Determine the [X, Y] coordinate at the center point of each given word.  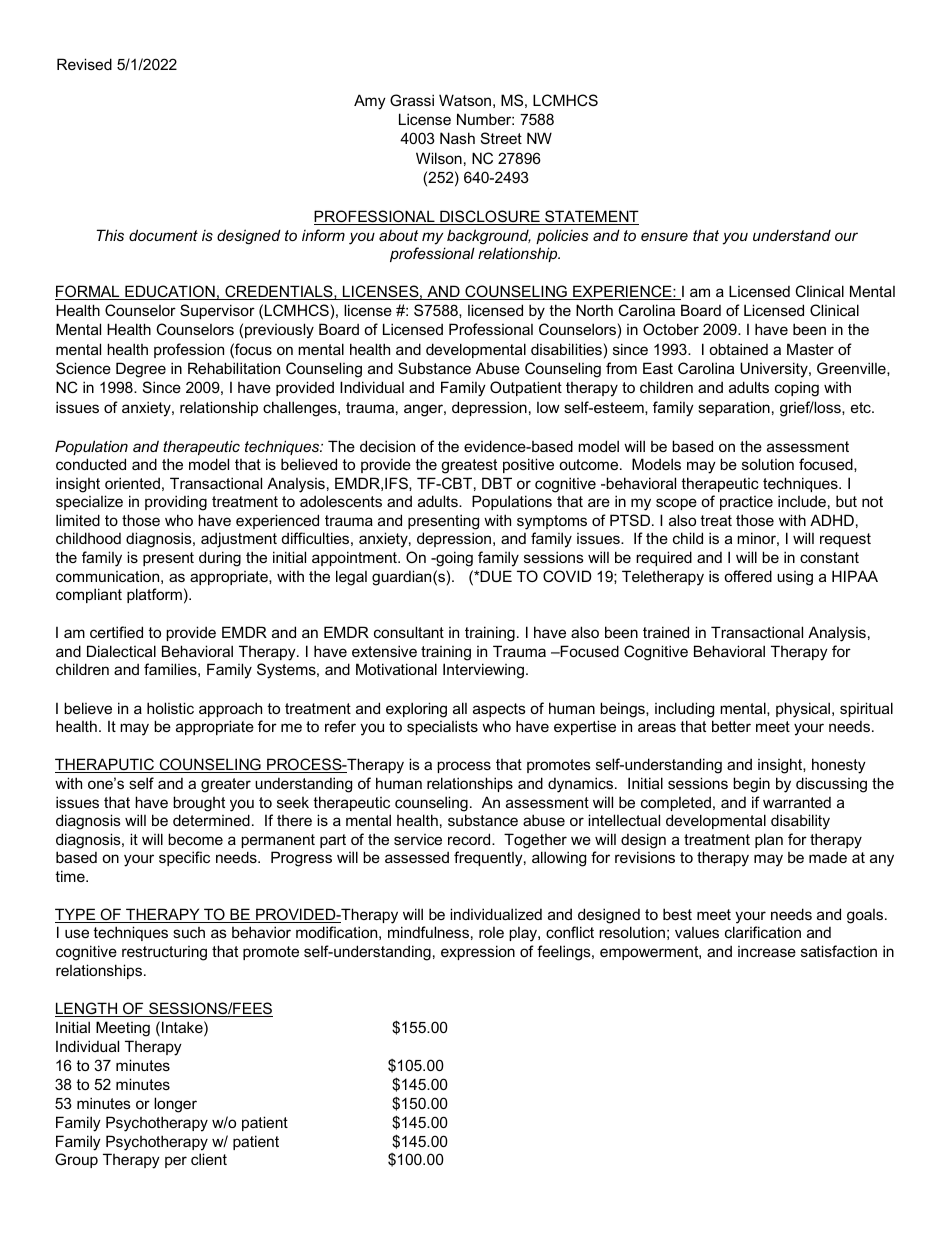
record [470, 839]
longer [175, 1105]
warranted [797, 802]
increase [767, 951]
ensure [664, 236]
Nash [457, 138]
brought [199, 804]
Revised [84, 64]
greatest [469, 466]
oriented [132, 483]
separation [734, 408]
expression [478, 952]
